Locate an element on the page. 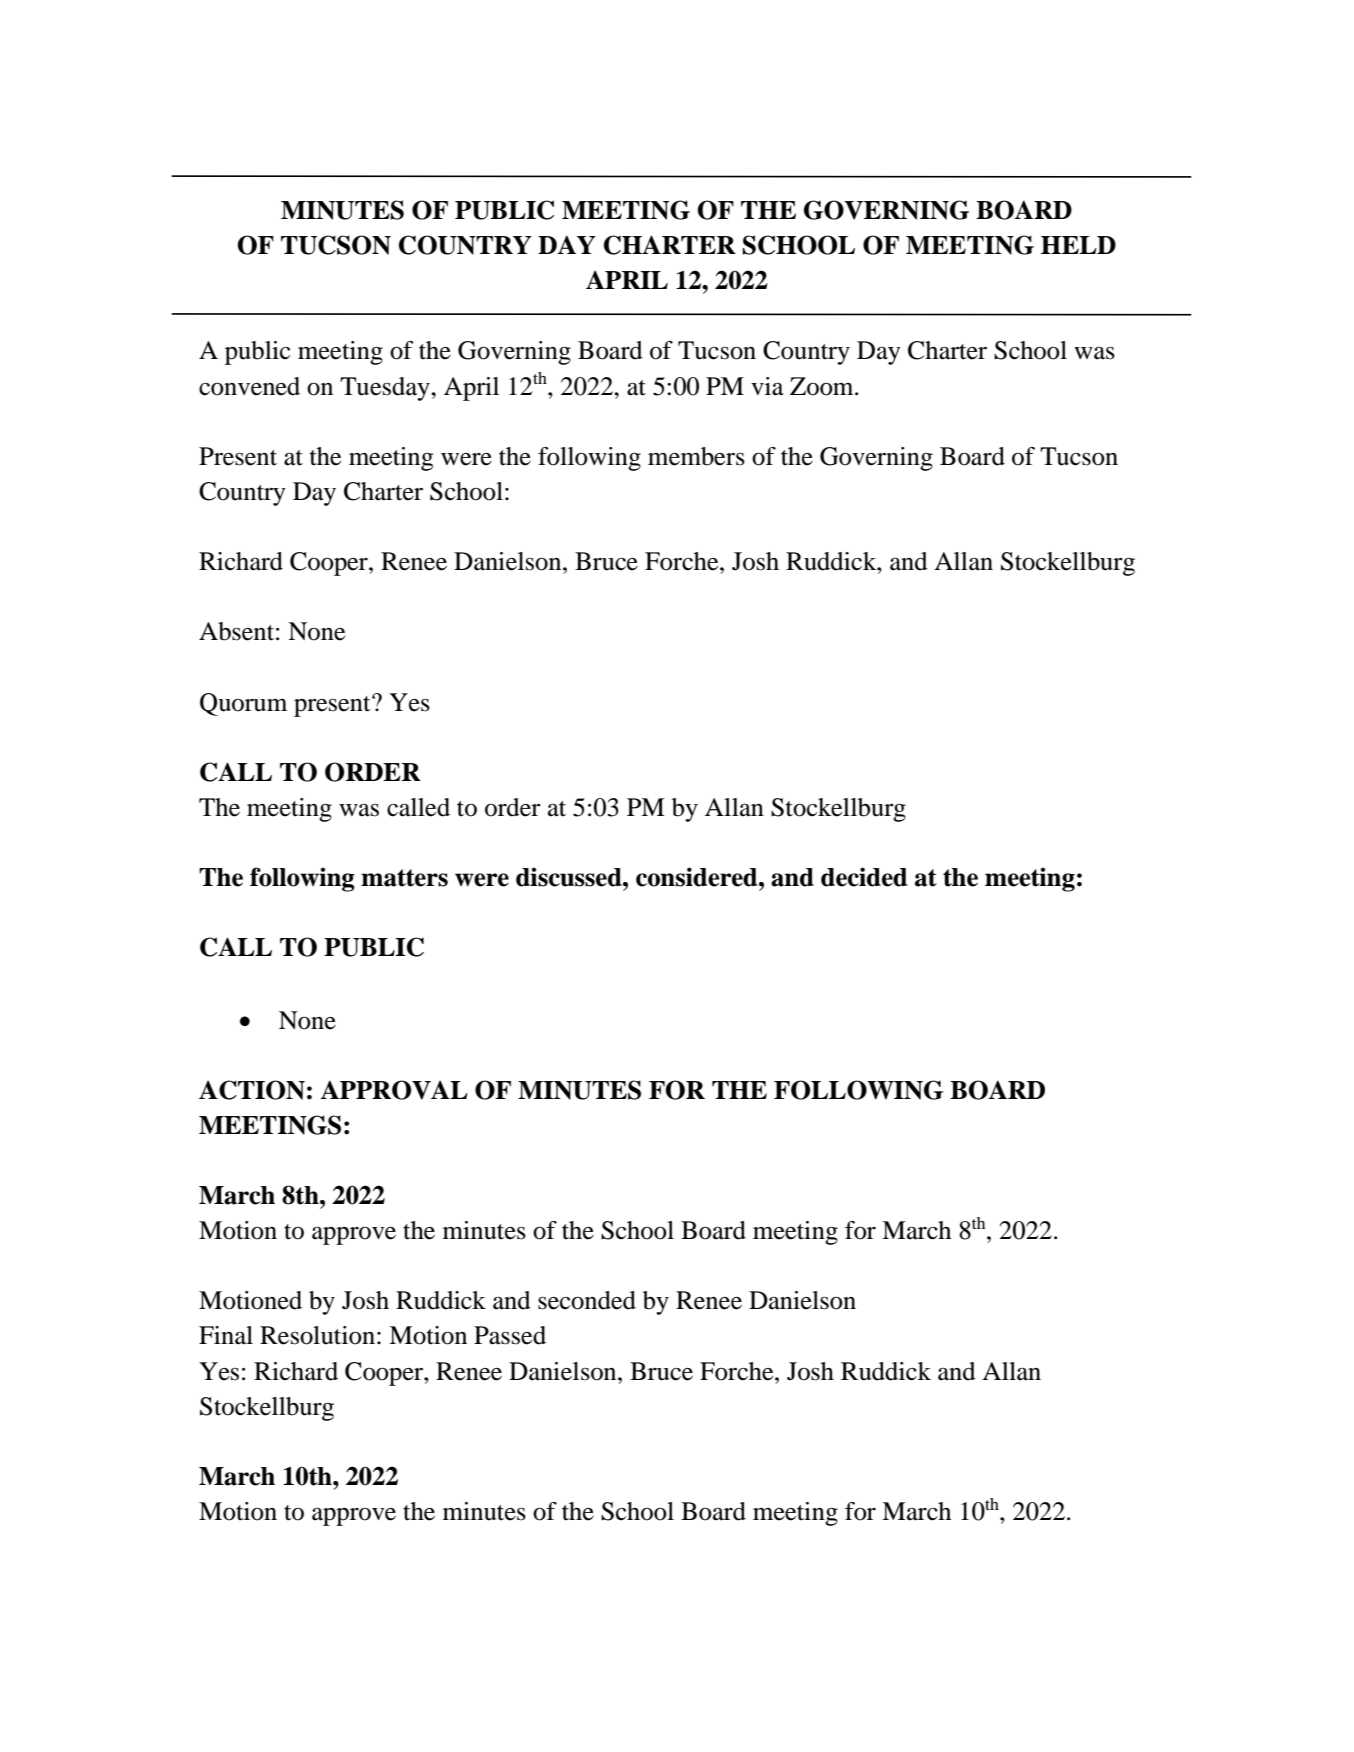 The image size is (1354, 1752). APPROVAL is located at coordinates (394, 1090).
